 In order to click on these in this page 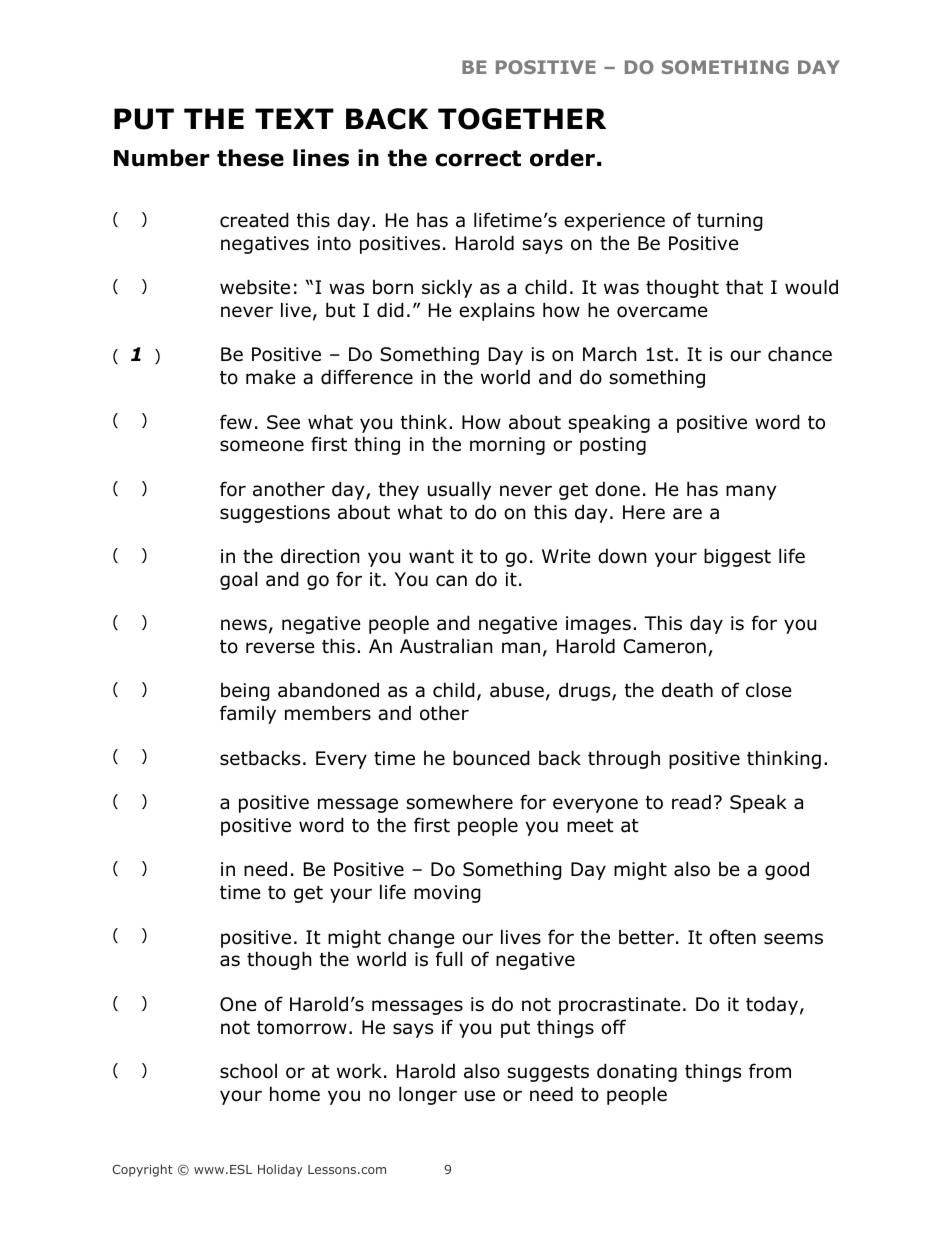, I will do `click(250, 158)`.
